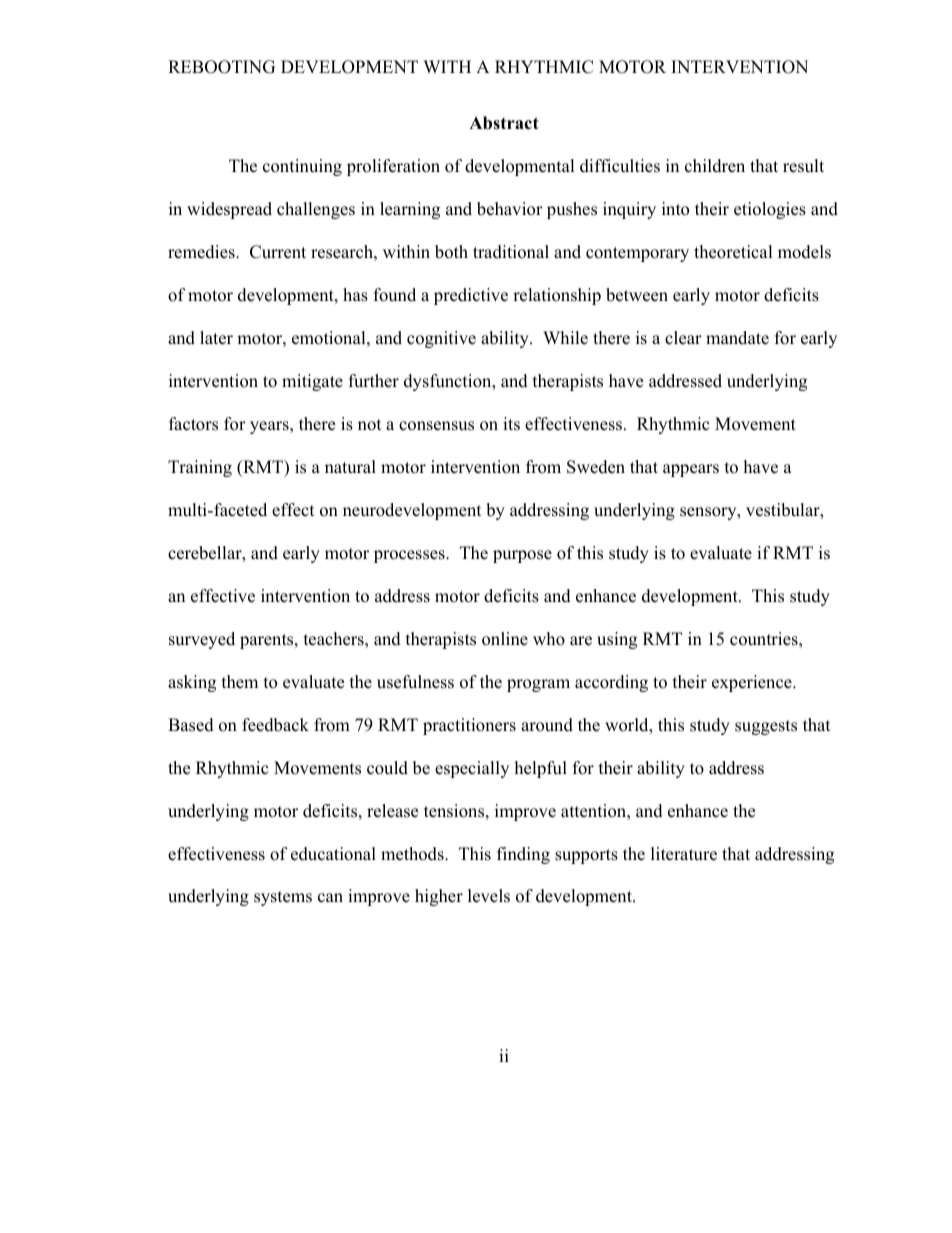 Image resolution: width=952 pixels, height=1233 pixels. What do you see at coordinates (684, 854) in the image?
I see `literature` at bounding box center [684, 854].
